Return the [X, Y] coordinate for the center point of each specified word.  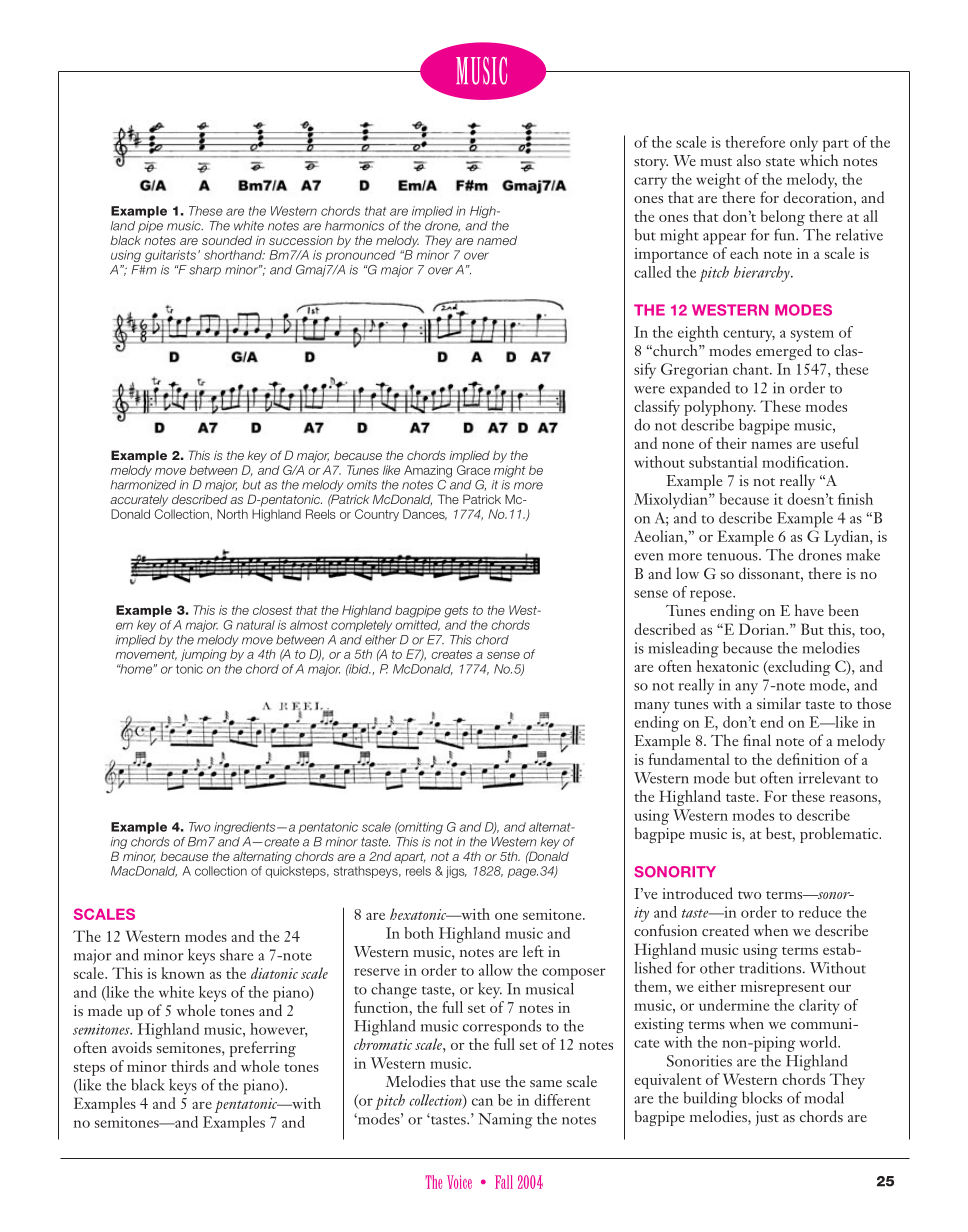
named [497, 240]
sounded [227, 240]
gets [456, 612]
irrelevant [830, 778]
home [135, 669]
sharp [205, 271]
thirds [190, 1066]
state [780, 162]
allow [496, 970]
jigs [456, 872]
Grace [473, 470]
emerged [784, 352]
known [183, 971]
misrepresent [783, 988]
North [232, 514]
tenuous [733, 556]
